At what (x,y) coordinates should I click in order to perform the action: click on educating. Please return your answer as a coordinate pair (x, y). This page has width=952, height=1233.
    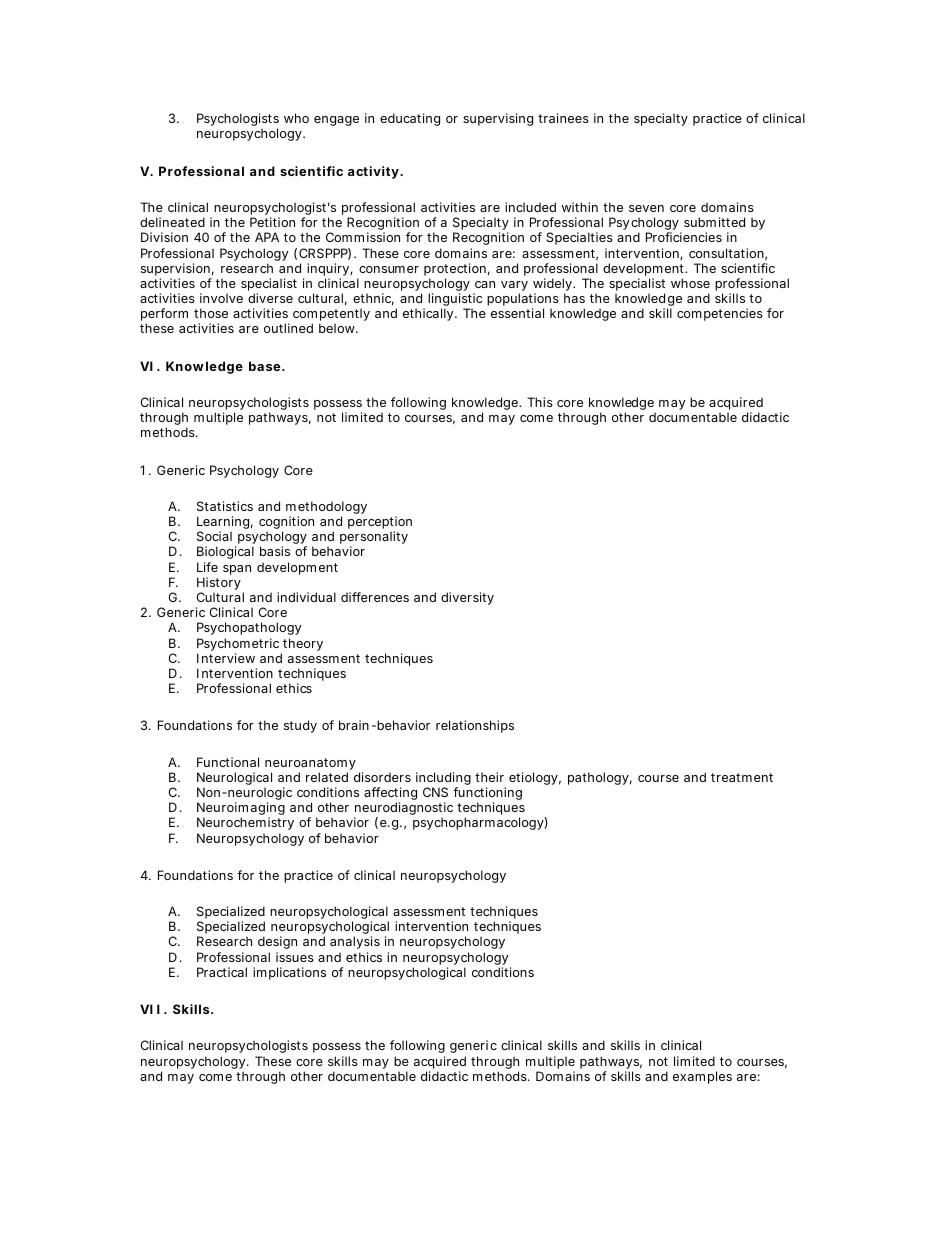
    Looking at the image, I should click on (410, 119).
